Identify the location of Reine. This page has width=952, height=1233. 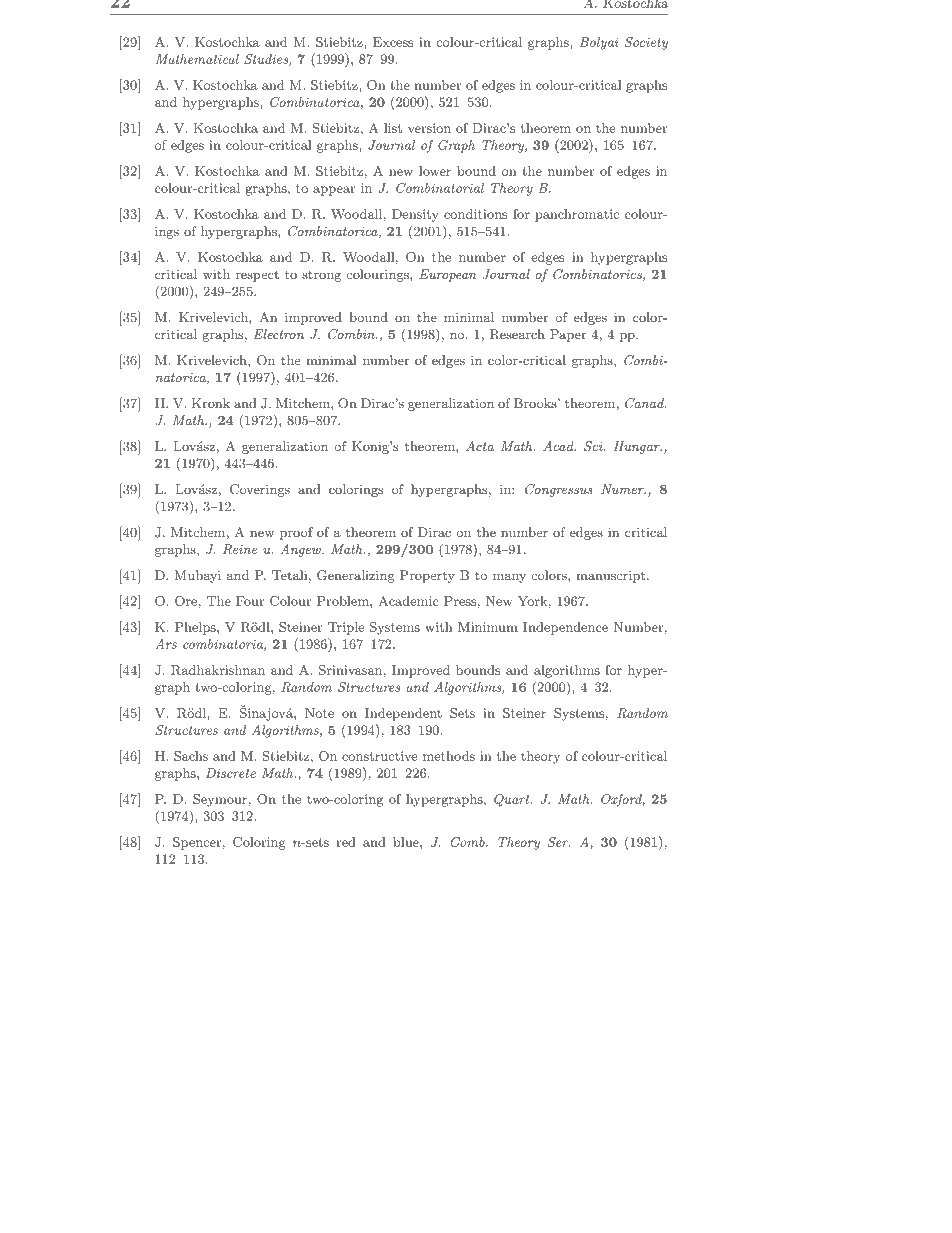
(240, 549).
